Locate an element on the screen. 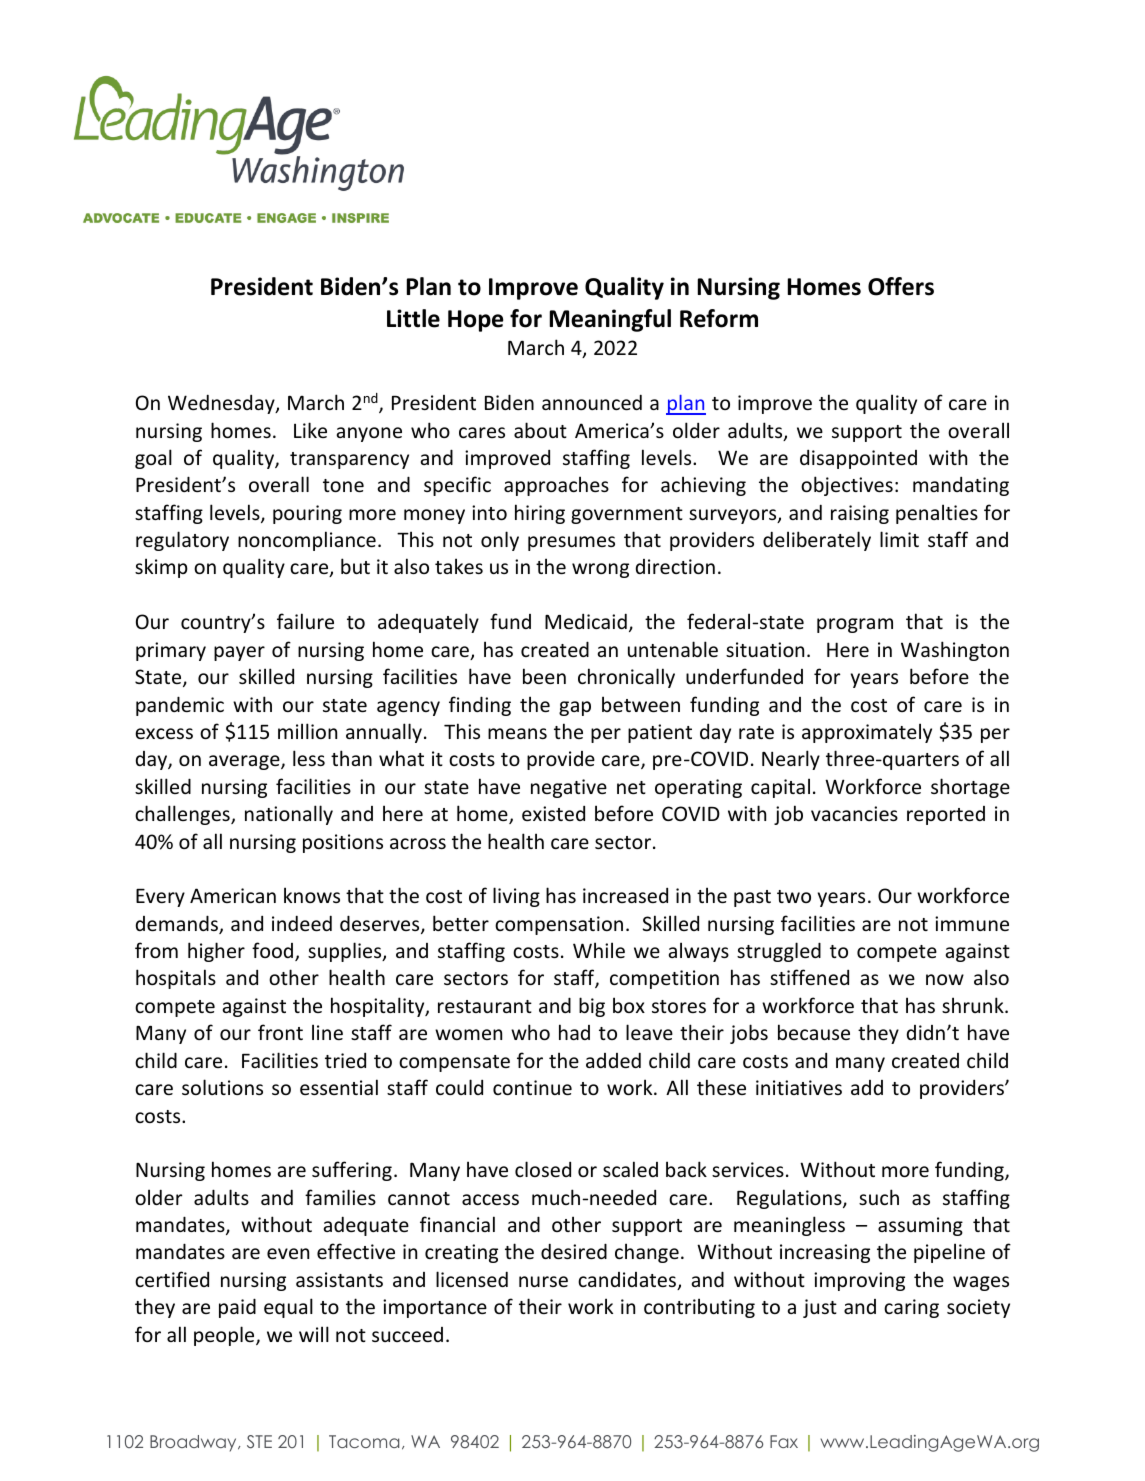 This screenshot has height=1481, width=1145. closed is located at coordinates (543, 1169).
